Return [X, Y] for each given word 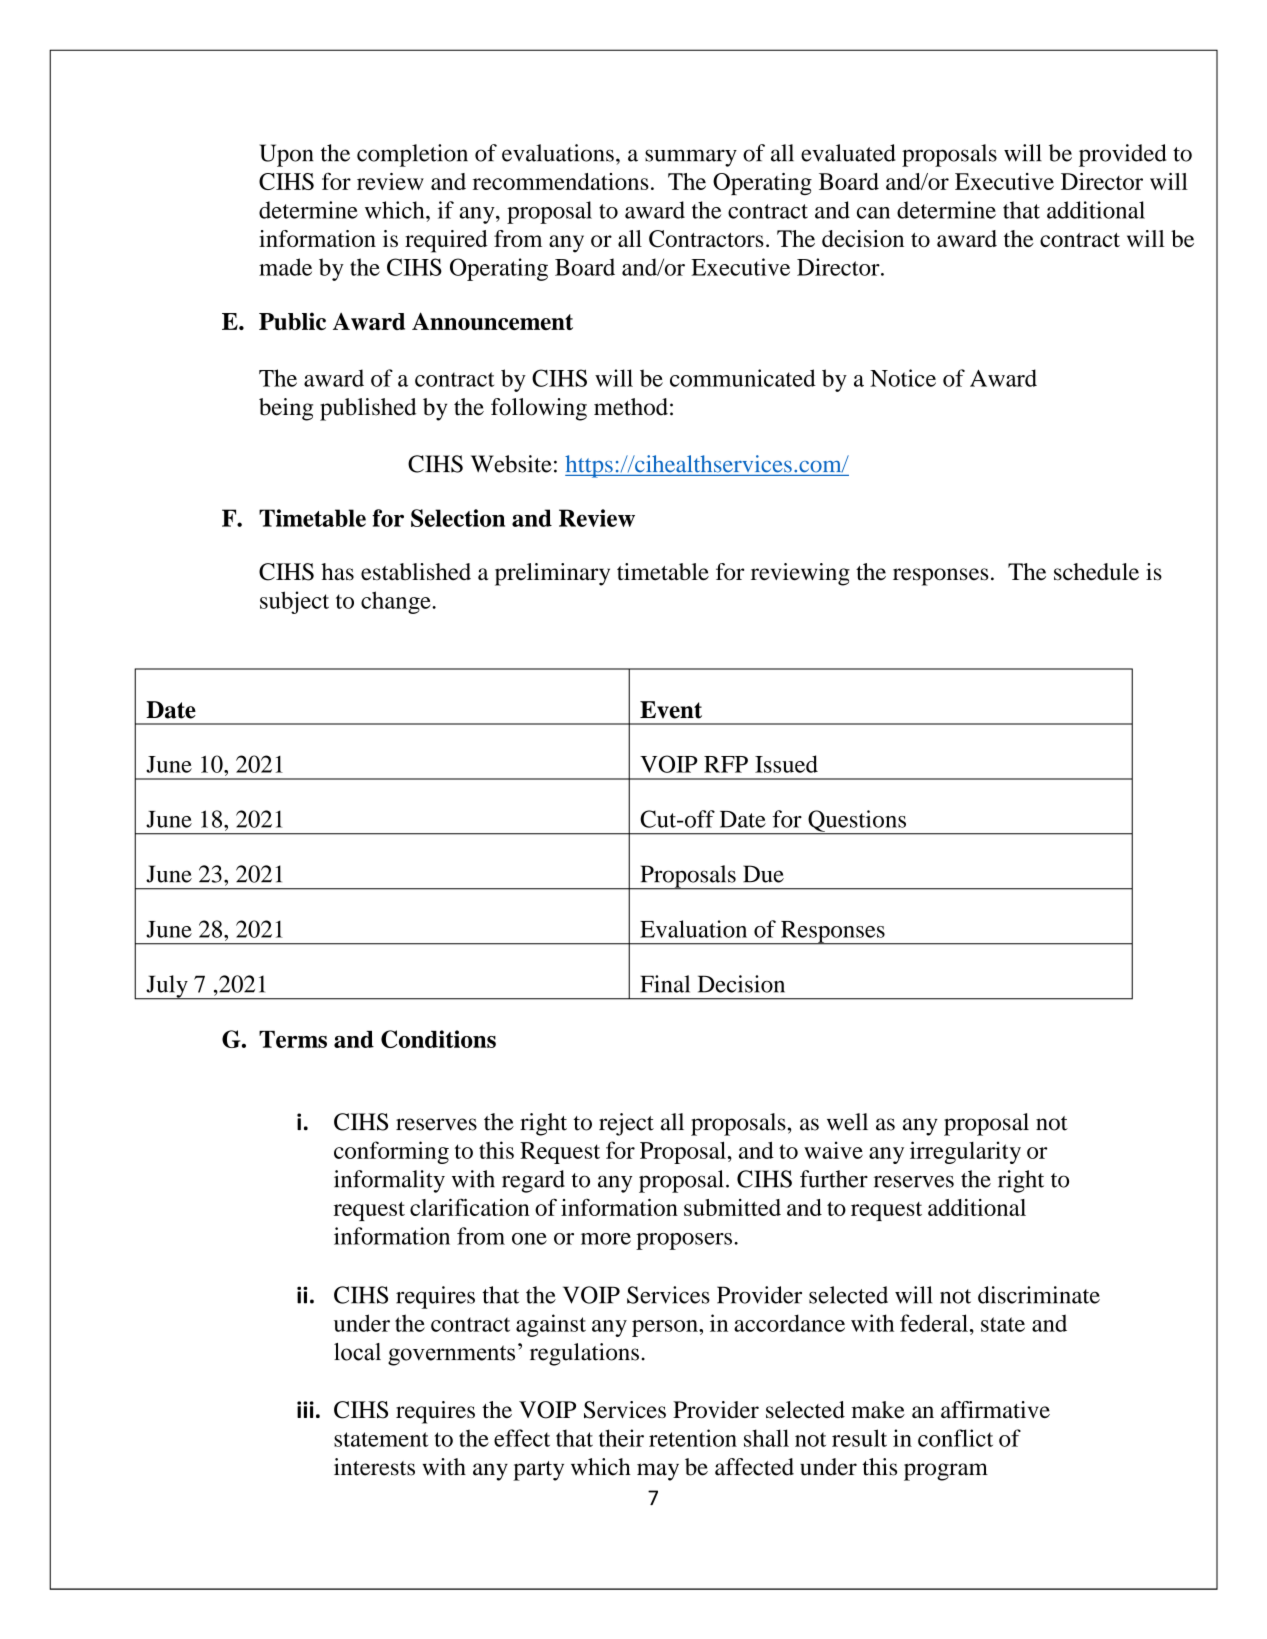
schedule [1096, 571]
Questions [857, 822]
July [167, 987]
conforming [391, 1152]
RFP [726, 764]
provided [1122, 155]
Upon [286, 155]
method [631, 407]
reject [626, 1124]
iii [305, 1409]
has [337, 572]
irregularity [965, 1152]
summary [691, 158]
